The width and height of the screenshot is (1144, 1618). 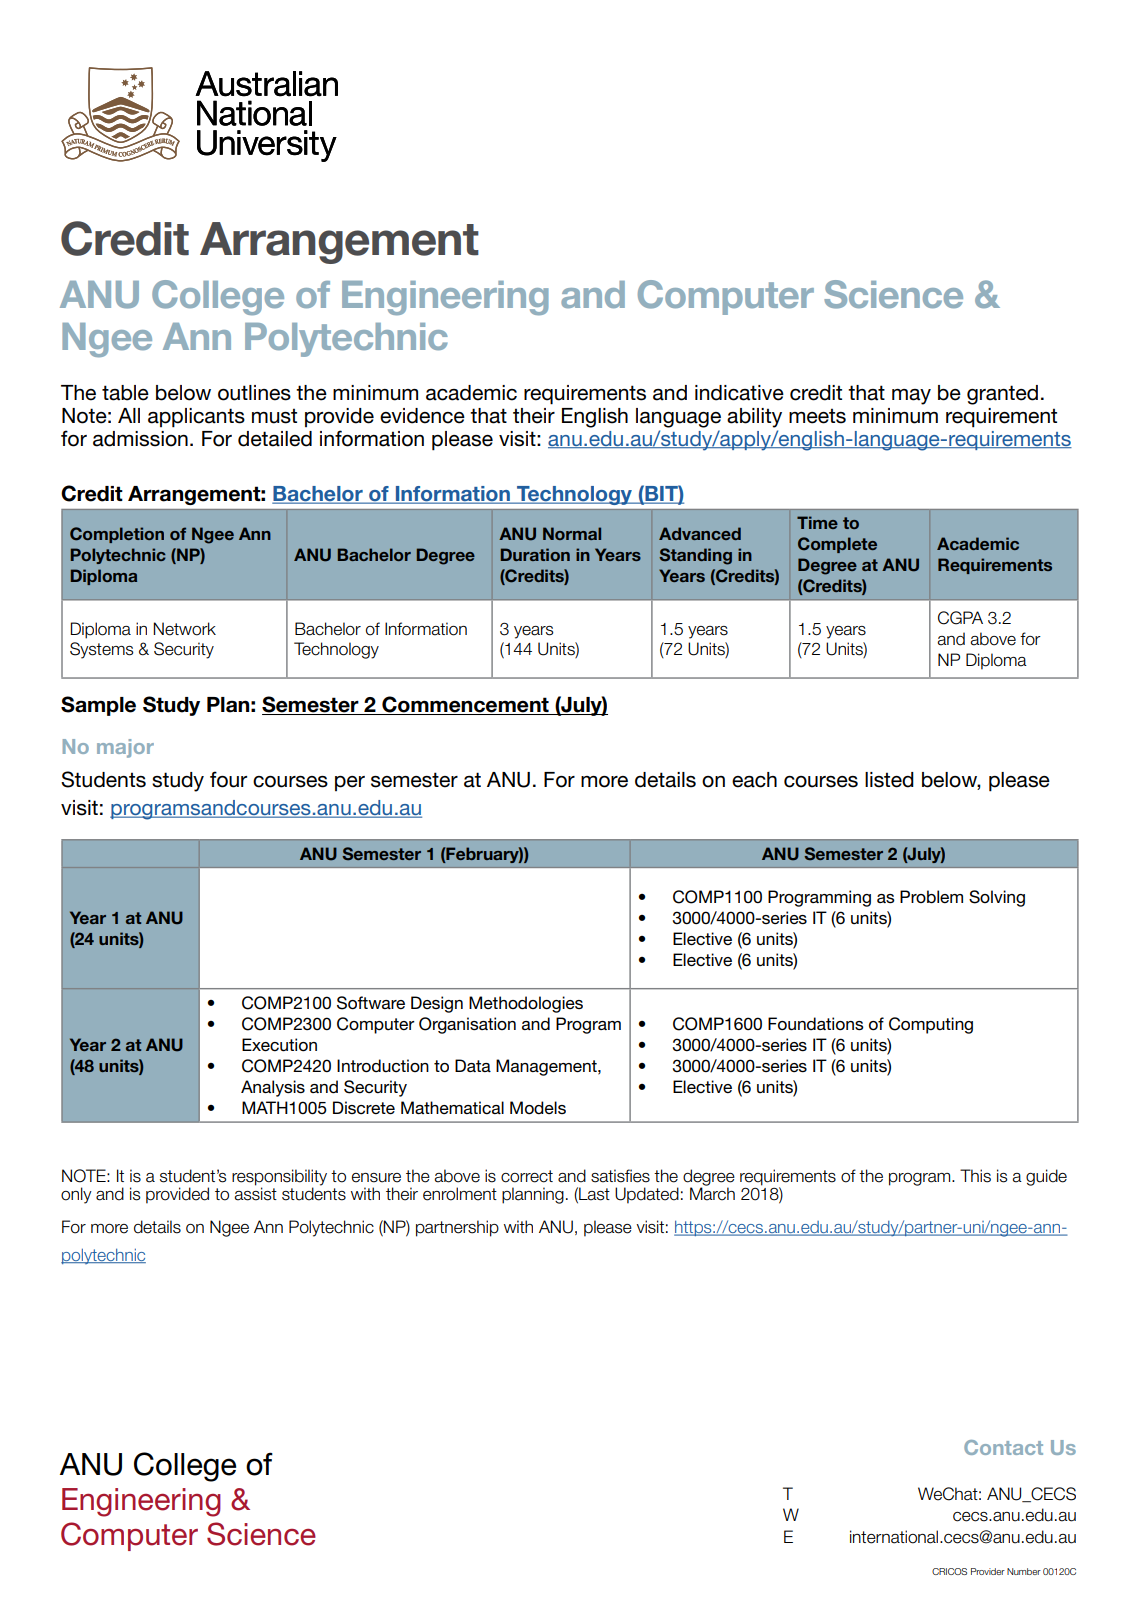 What do you see at coordinates (889, 780) in the screenshot?
I see `listed` at bounding box center [889, 780].
